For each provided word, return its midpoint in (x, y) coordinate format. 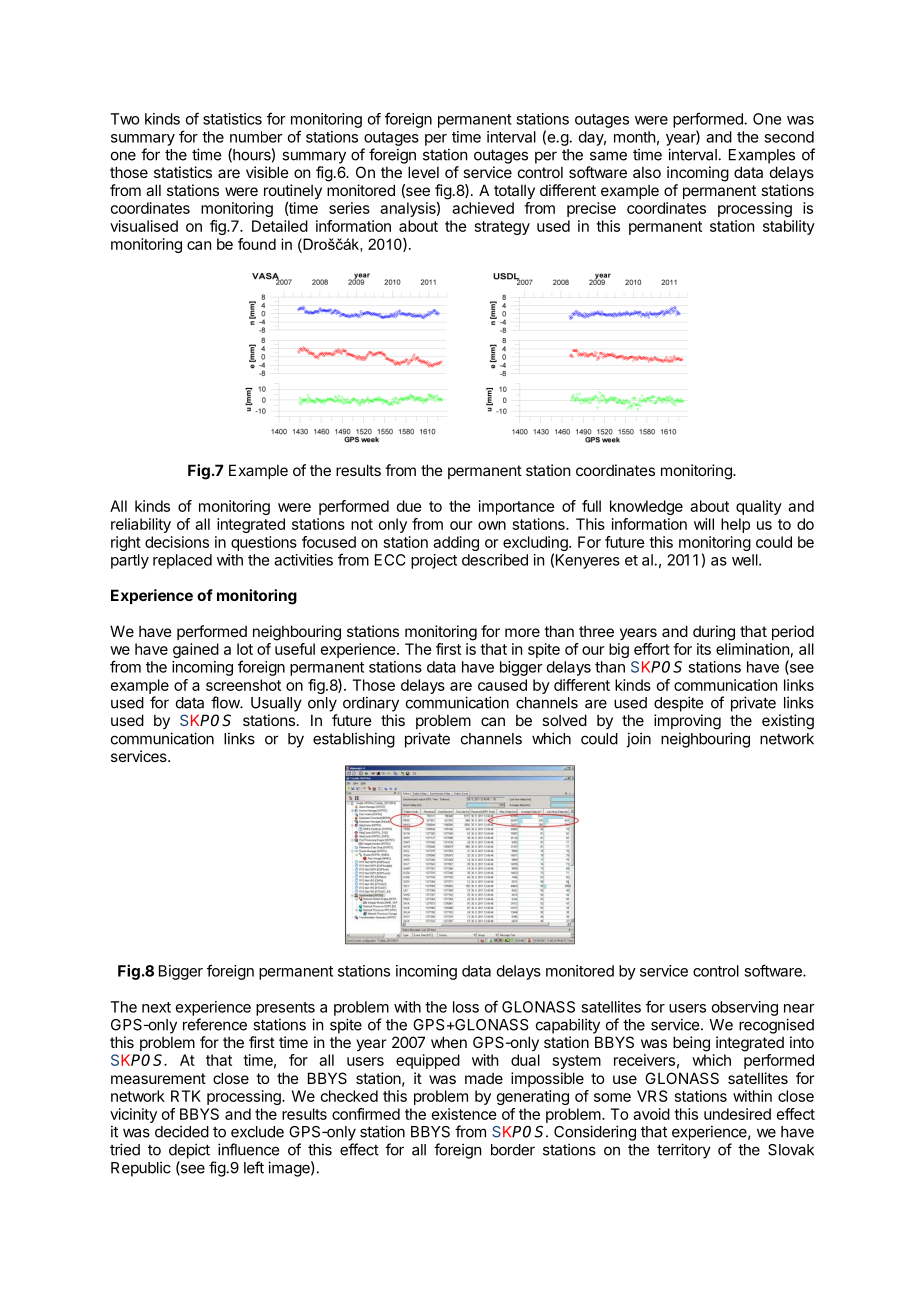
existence (464, 1114)
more (522, 632)
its (704, 649)
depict (189, 1151)
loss (466, 1007)
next (156, 1007)
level (423, 172)
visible (267, 172)
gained (196, 650)
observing (745, 1008)
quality (759, 507)
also (647, 172)
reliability (141, 525)
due (409, 506)
